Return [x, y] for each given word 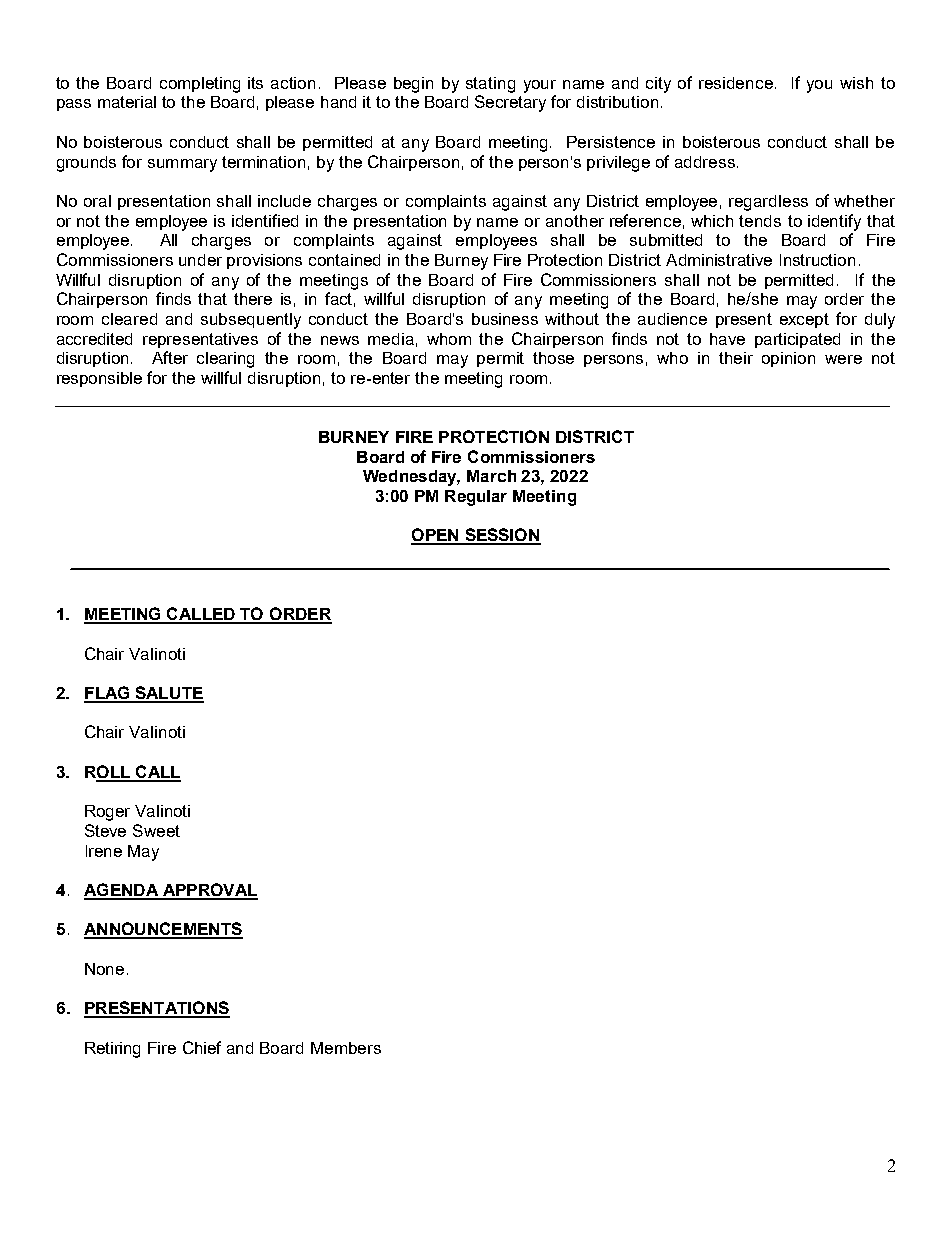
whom [449, 339]
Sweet [156, 830]
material [127, 102]
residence [736, 83]
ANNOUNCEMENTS [163, 930]
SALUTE [168, 694]
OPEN [436, 536]
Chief [202, 1047]
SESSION [502, 536]
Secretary [510, 103]
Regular [476, 498]
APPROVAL [209, 891]
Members [346, 1048]
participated [797, 340]
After [170, 357]
